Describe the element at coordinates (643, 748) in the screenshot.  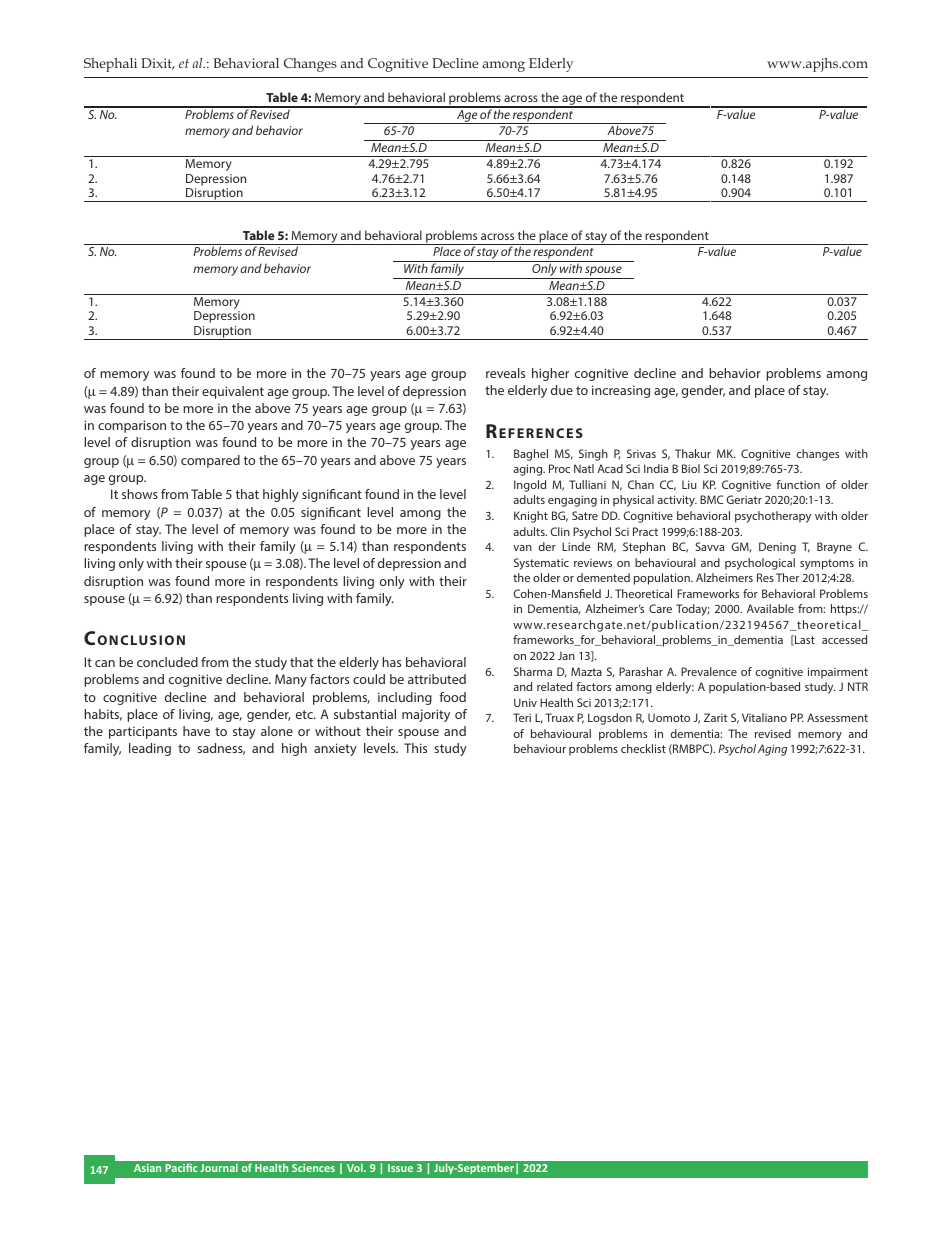
I see `checklist` at that location.
